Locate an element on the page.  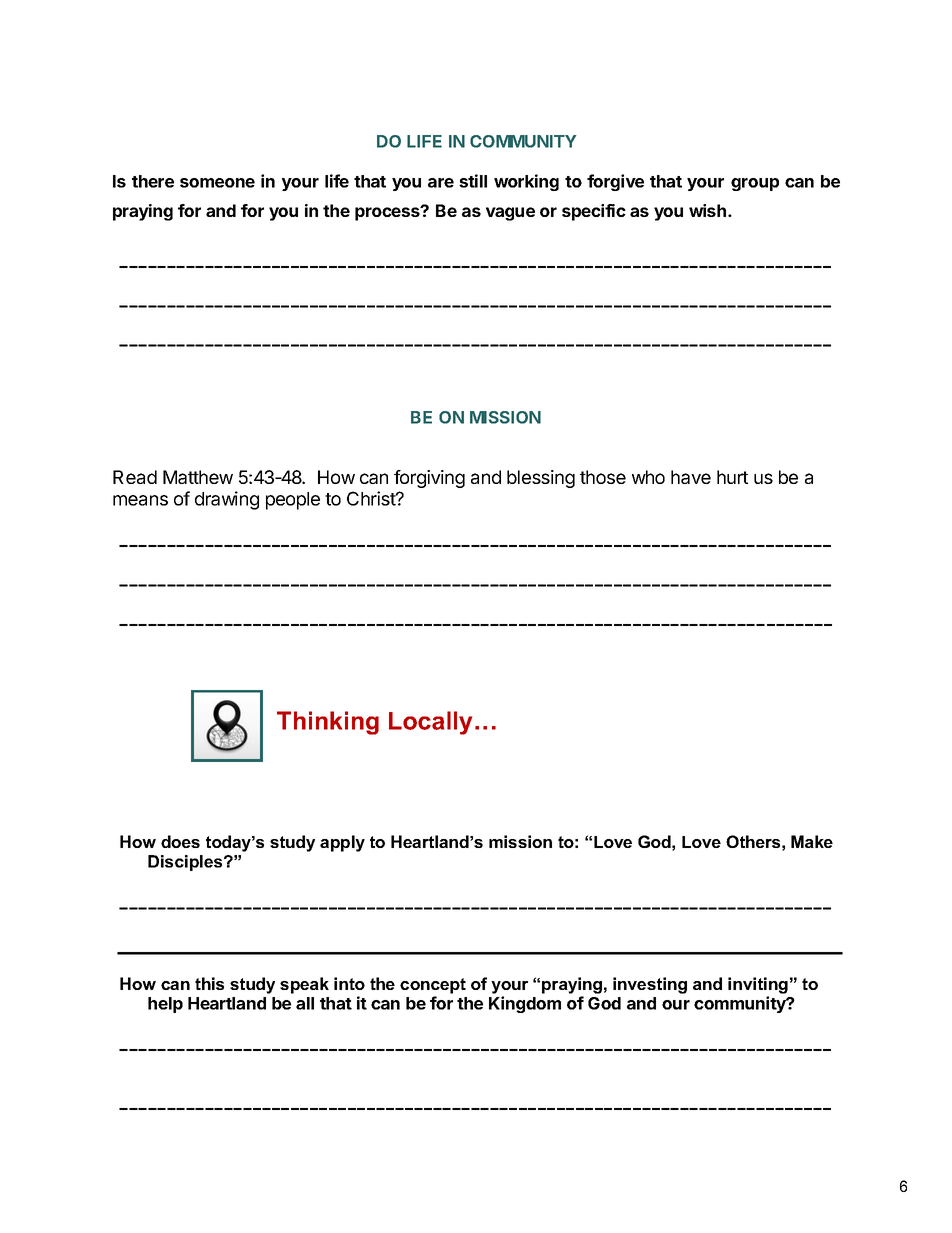
this is located at coordinates (209, 983).
